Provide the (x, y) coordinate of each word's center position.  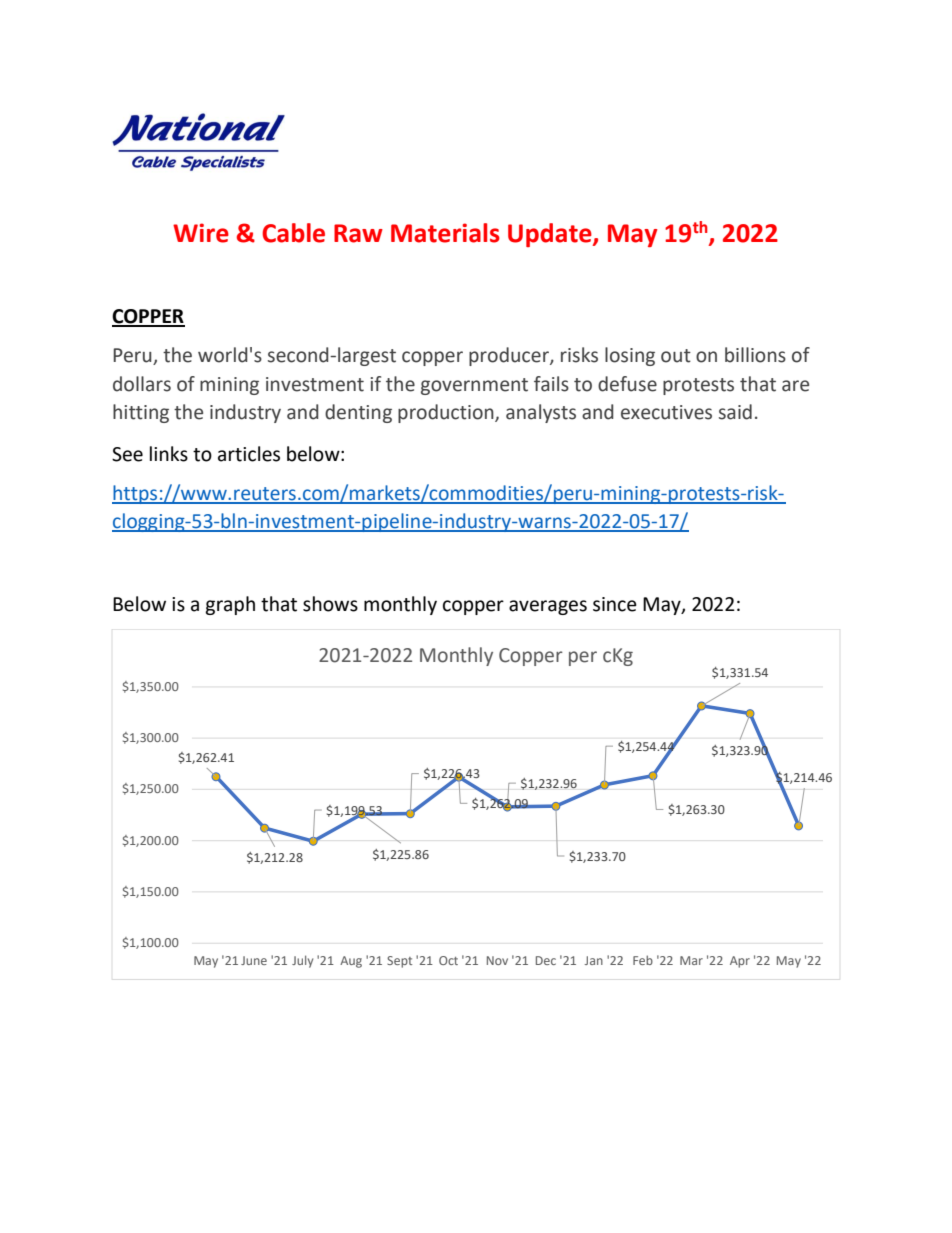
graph (230, 605)
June (254, 960)
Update (551, 235)
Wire (201, 233)
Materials (445, 233)
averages (548, 607)
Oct (448, 960)
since (615, 604)
